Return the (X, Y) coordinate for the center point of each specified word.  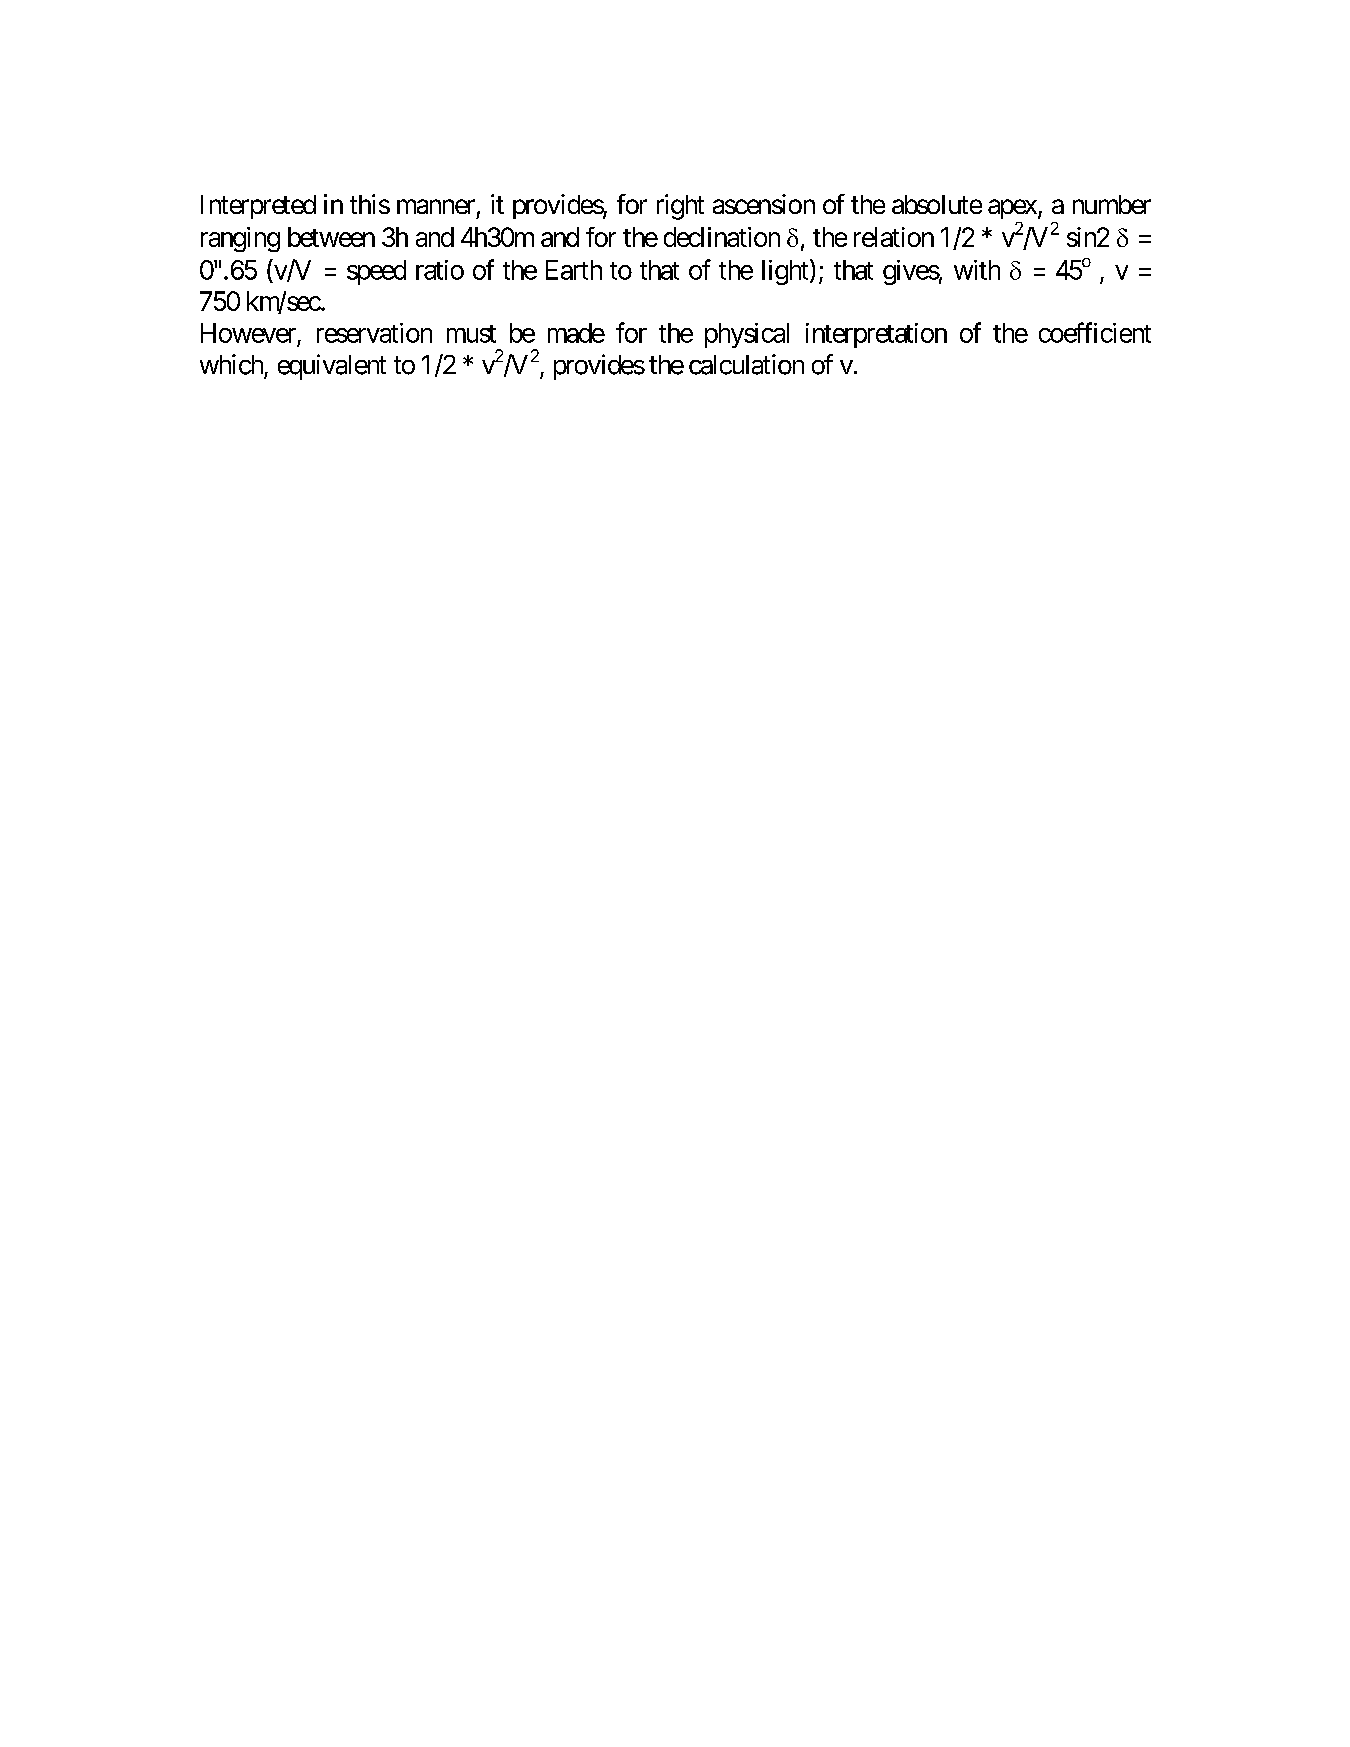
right (680, 207)
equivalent (332, 367)
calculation (746, 364)
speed (376, 272)
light (785, 272)
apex (1013, 209)
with (977, 270)
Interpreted (258, 207)
